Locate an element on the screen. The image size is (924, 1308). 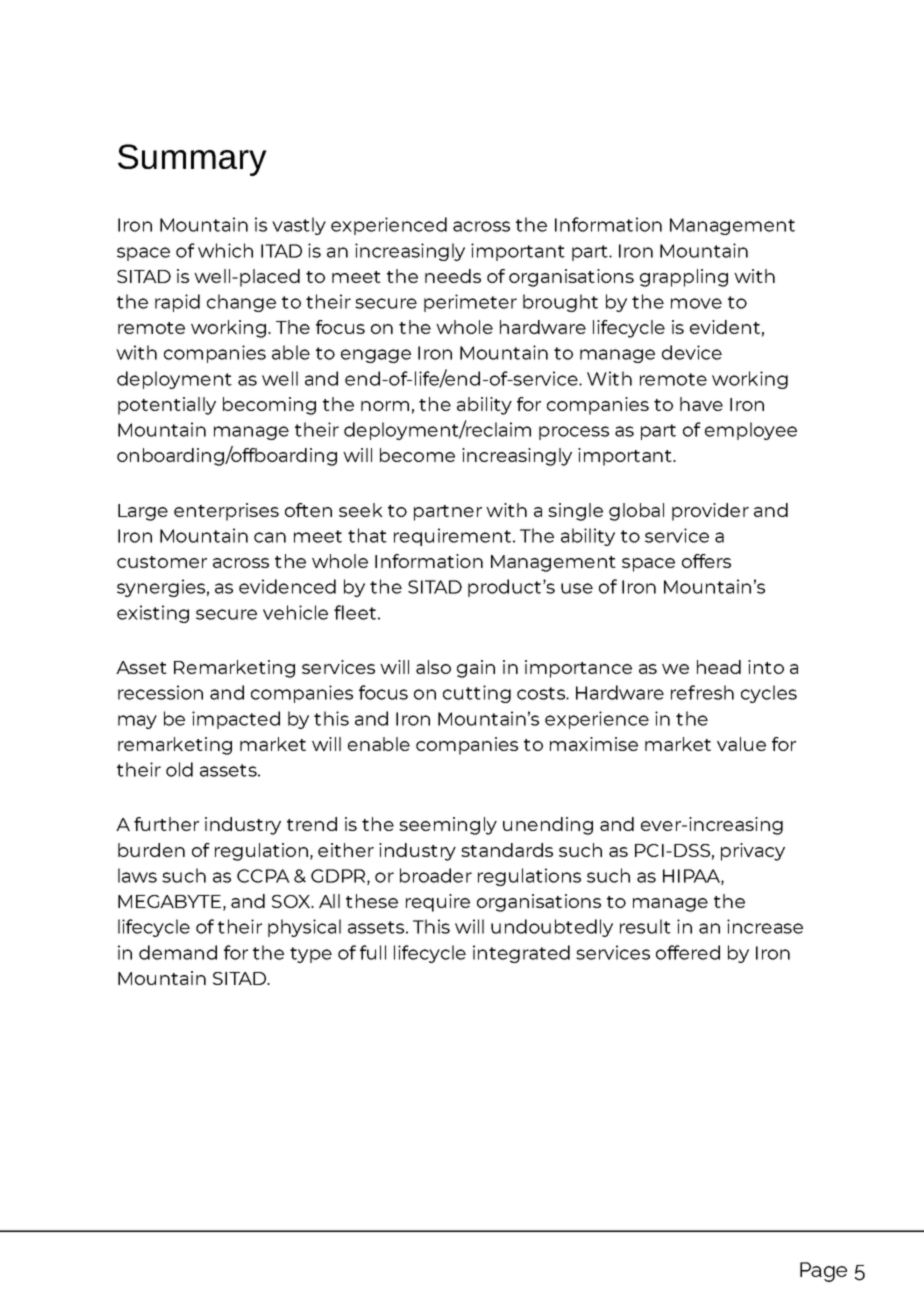
employee is located at coordinates (751, 431).
